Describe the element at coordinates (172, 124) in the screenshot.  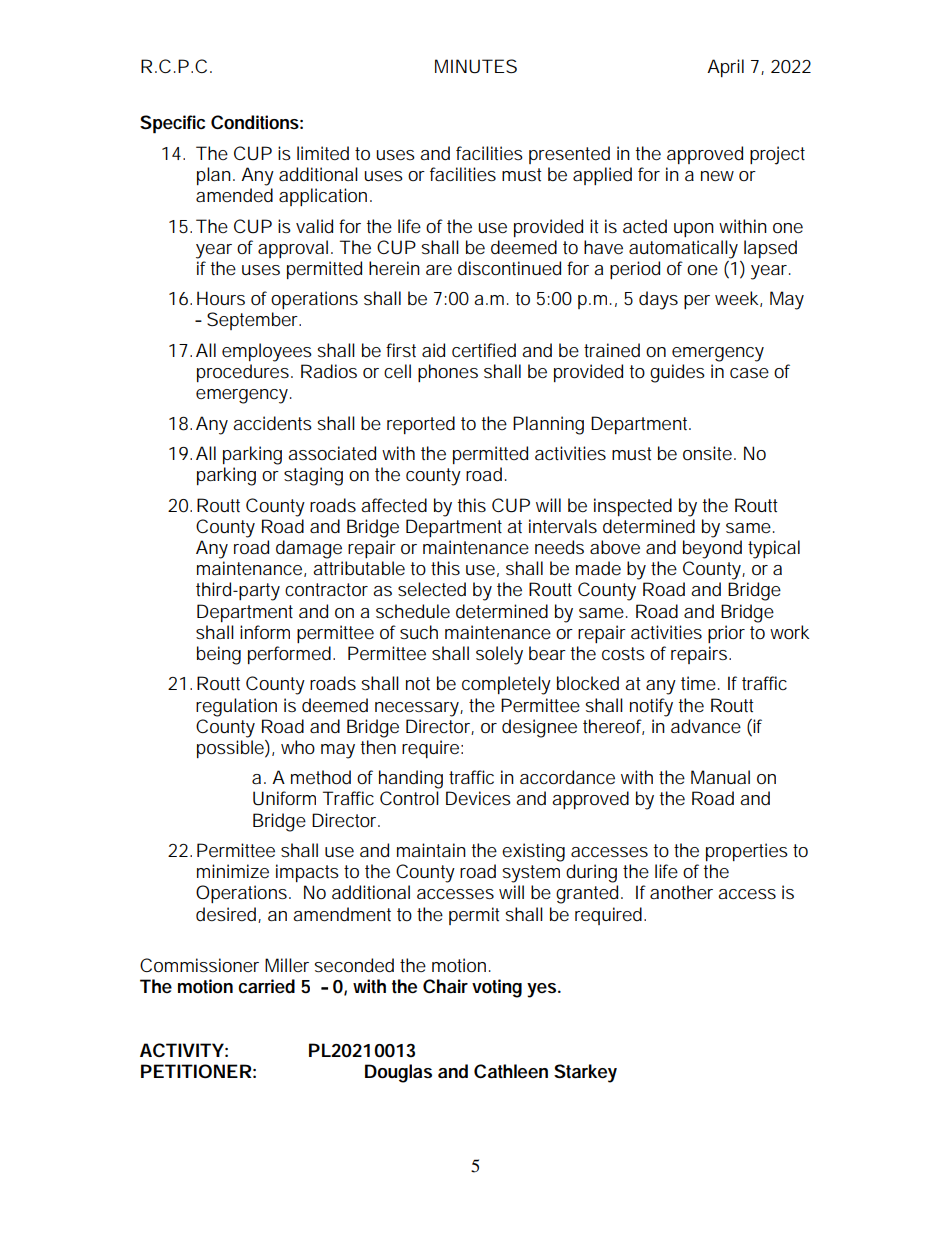
I see `Specific` at that location.
